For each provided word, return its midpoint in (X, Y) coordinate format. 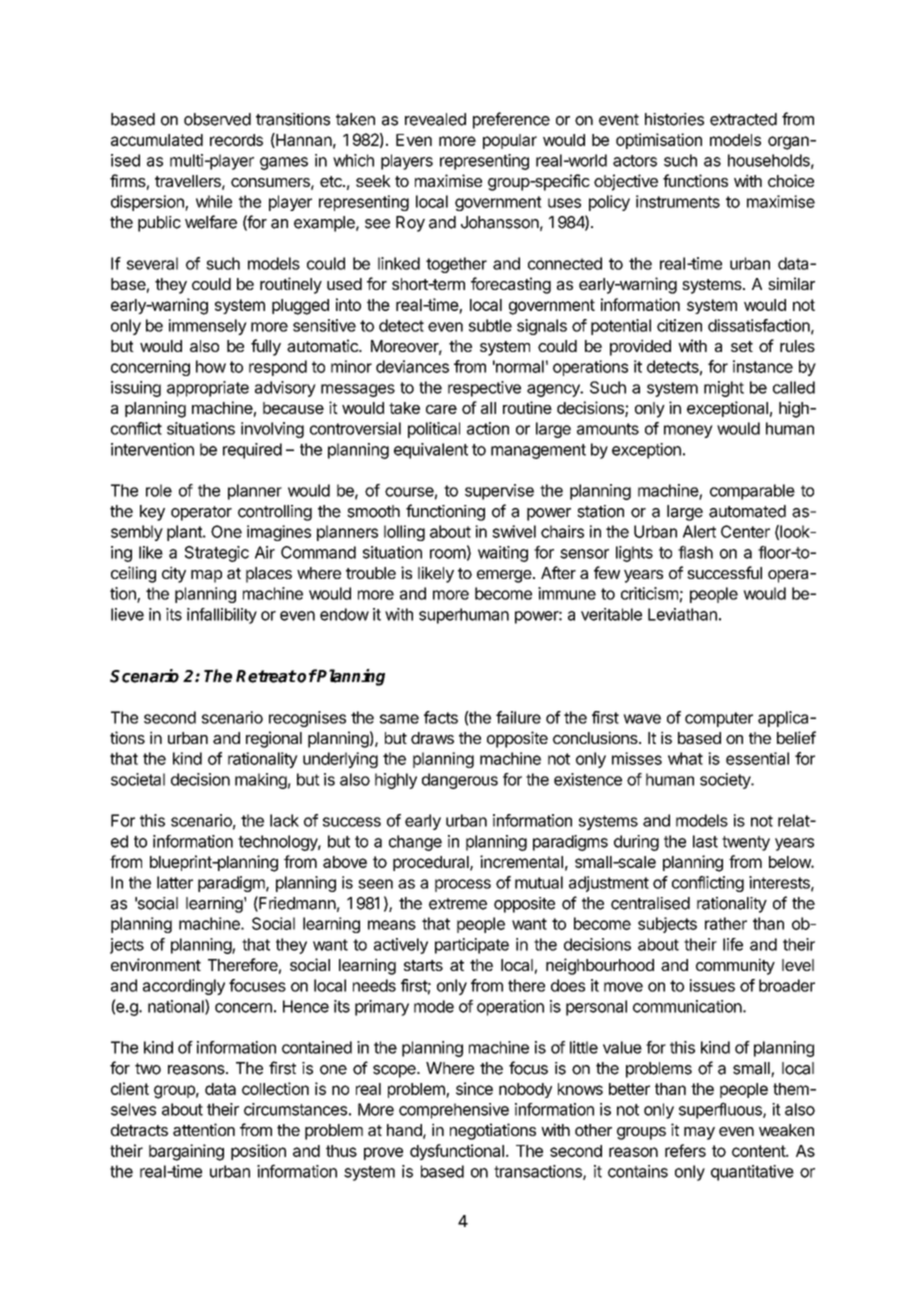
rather (726, 923)
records (236, 140)
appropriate (208, 389)
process (463, 885)
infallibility (222, 616)
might (724, 389)
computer (719, 719)
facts (441, 717)
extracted (743, 119)
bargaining (186, 1152)
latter (175, 882)
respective (484, 389)
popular (510, 141)
